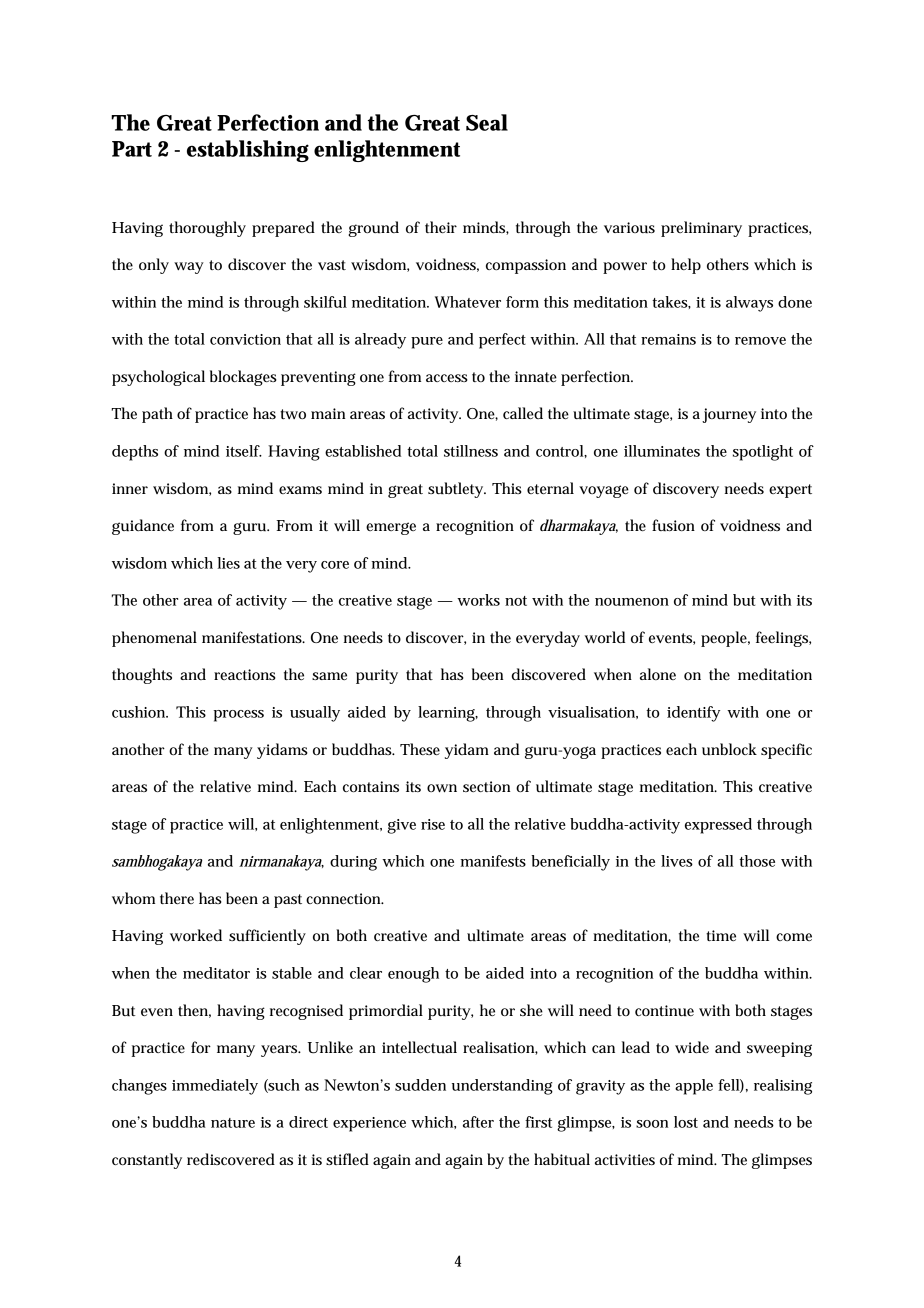 The height and width of the screenshot is (1308, 924). I want to click on Seal, so click(487, 122).
